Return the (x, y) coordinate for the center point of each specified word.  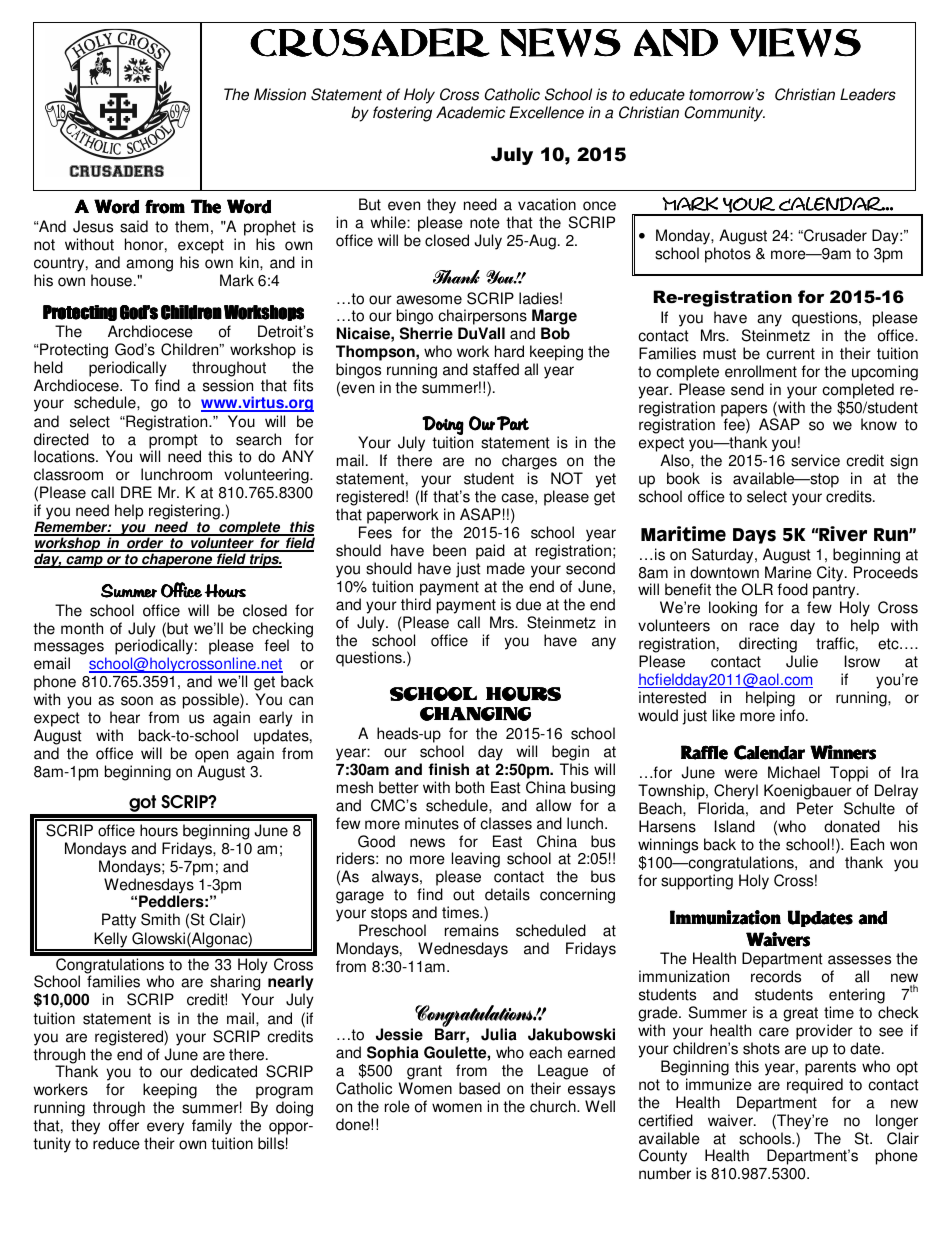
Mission (280, 94)
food (793, 589)
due (528, 604)
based (479, 1088)
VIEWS (795, 42)
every (165, 1128)
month (82, 628)
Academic (470, 112)
